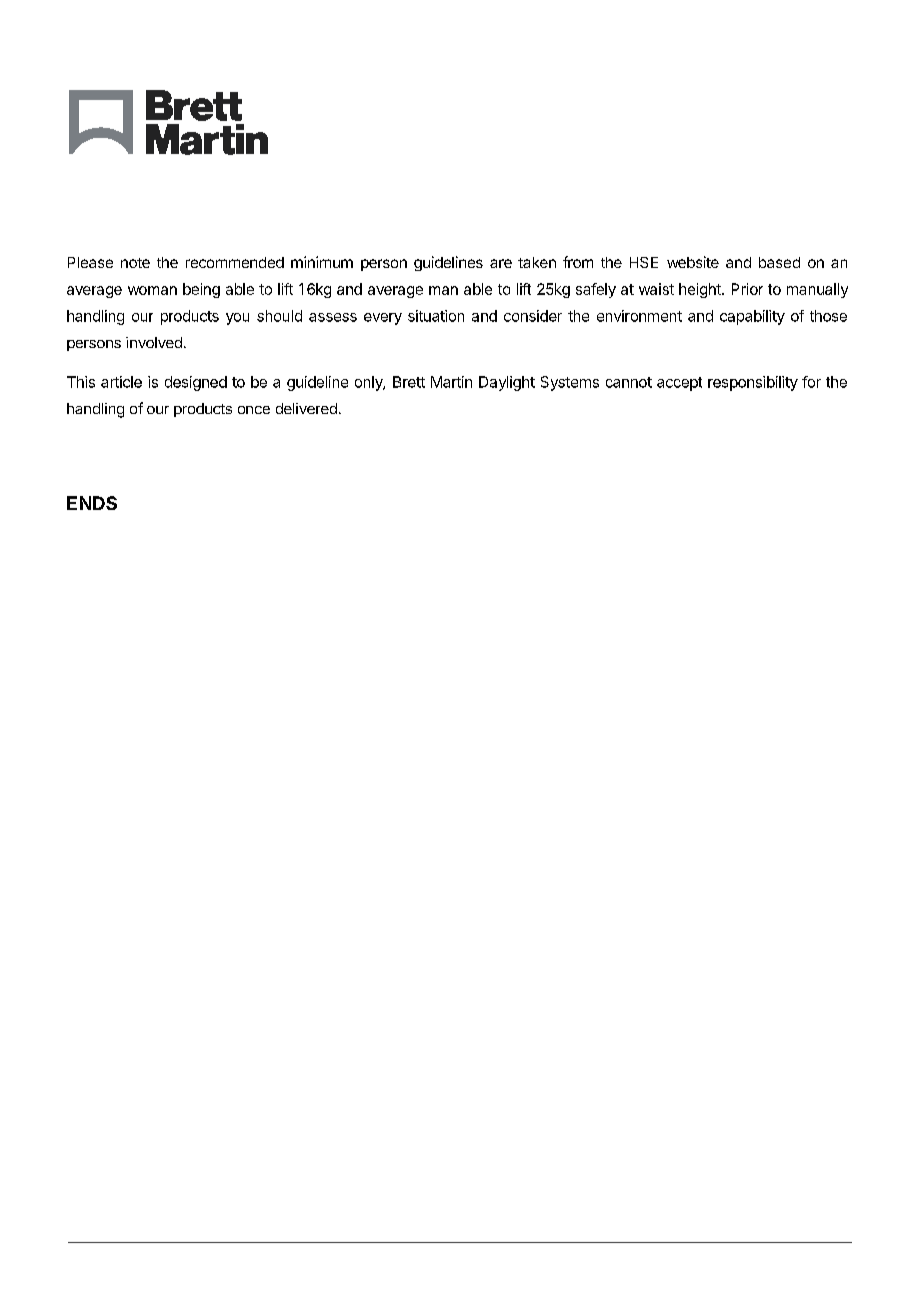 Image resolution: width=924 pixels, height=1309 pixels. Describe the element at coordinates (779, 262) in the document. I see `based` at that location.
